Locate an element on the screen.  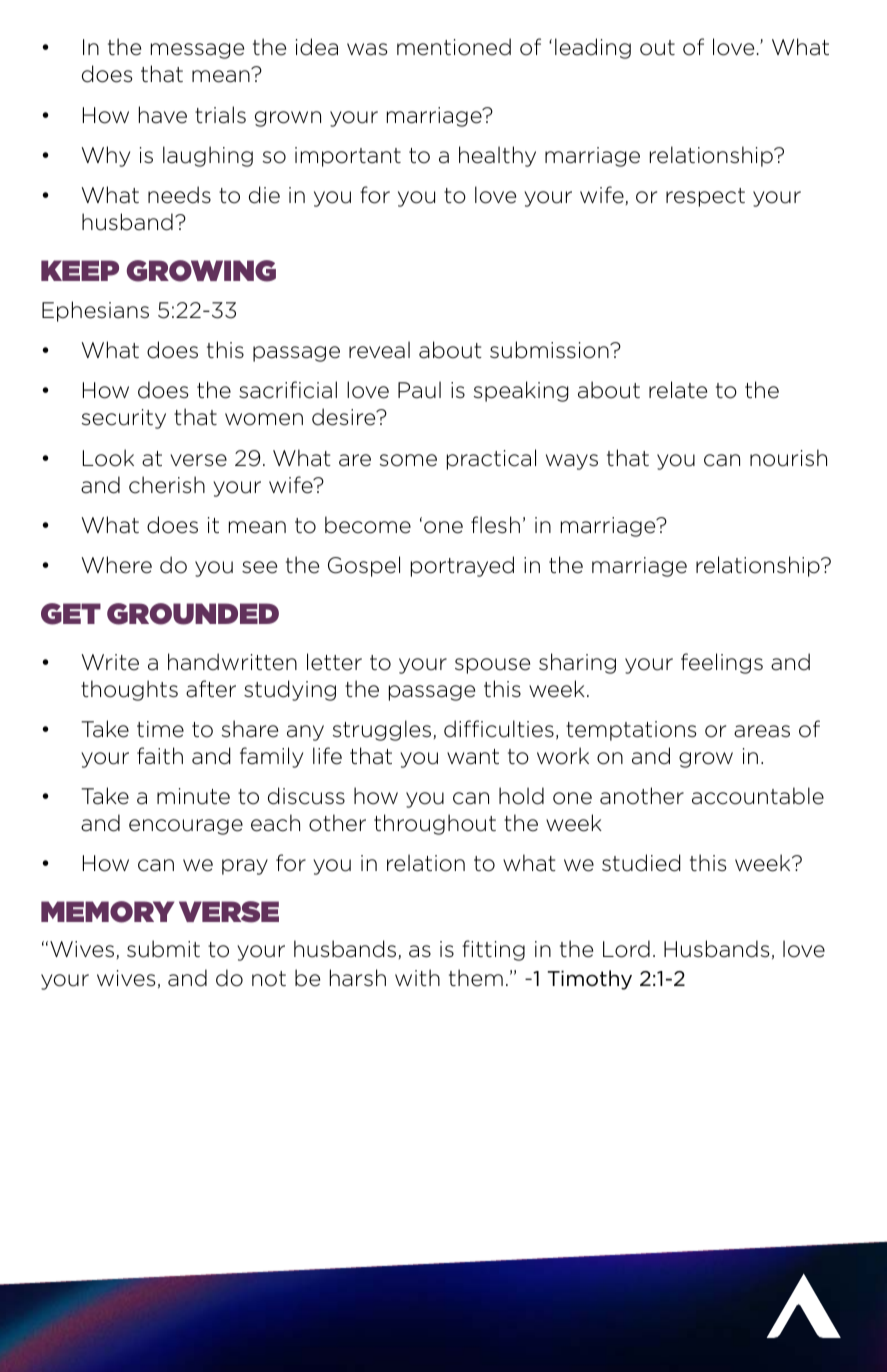
message is located at coordinates (197, 51).
